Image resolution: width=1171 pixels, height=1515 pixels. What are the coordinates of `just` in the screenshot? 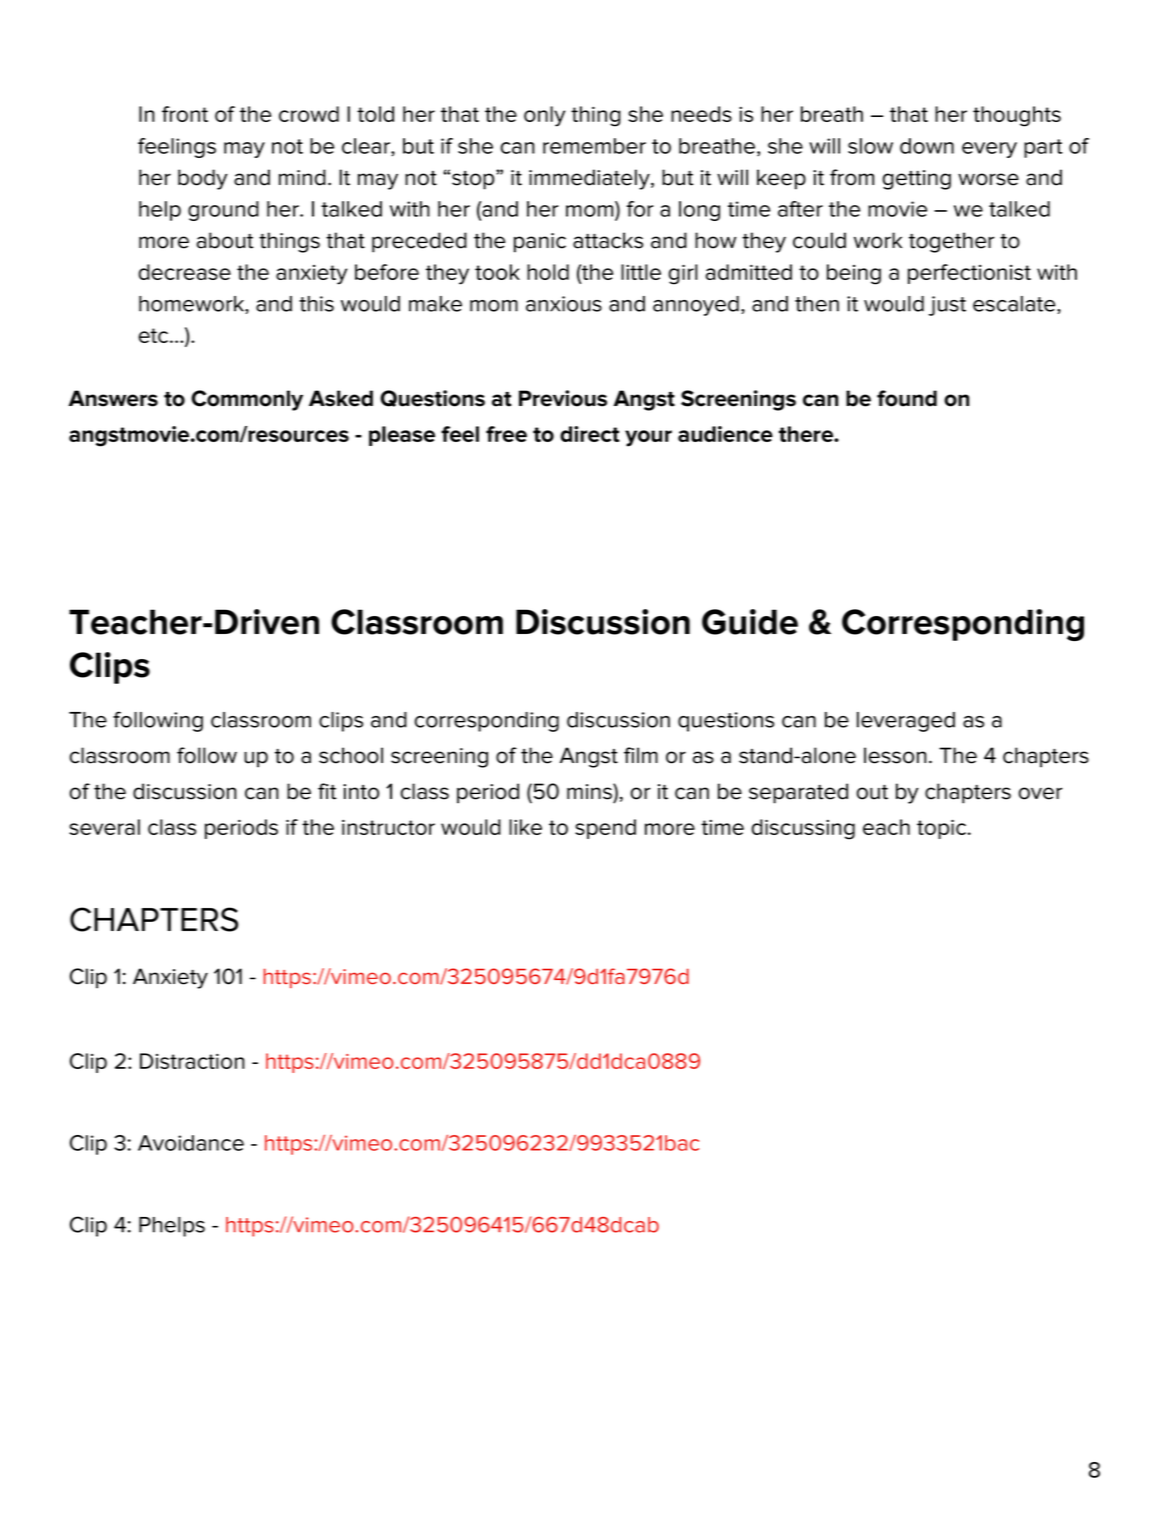 It's located at (947, 306).
